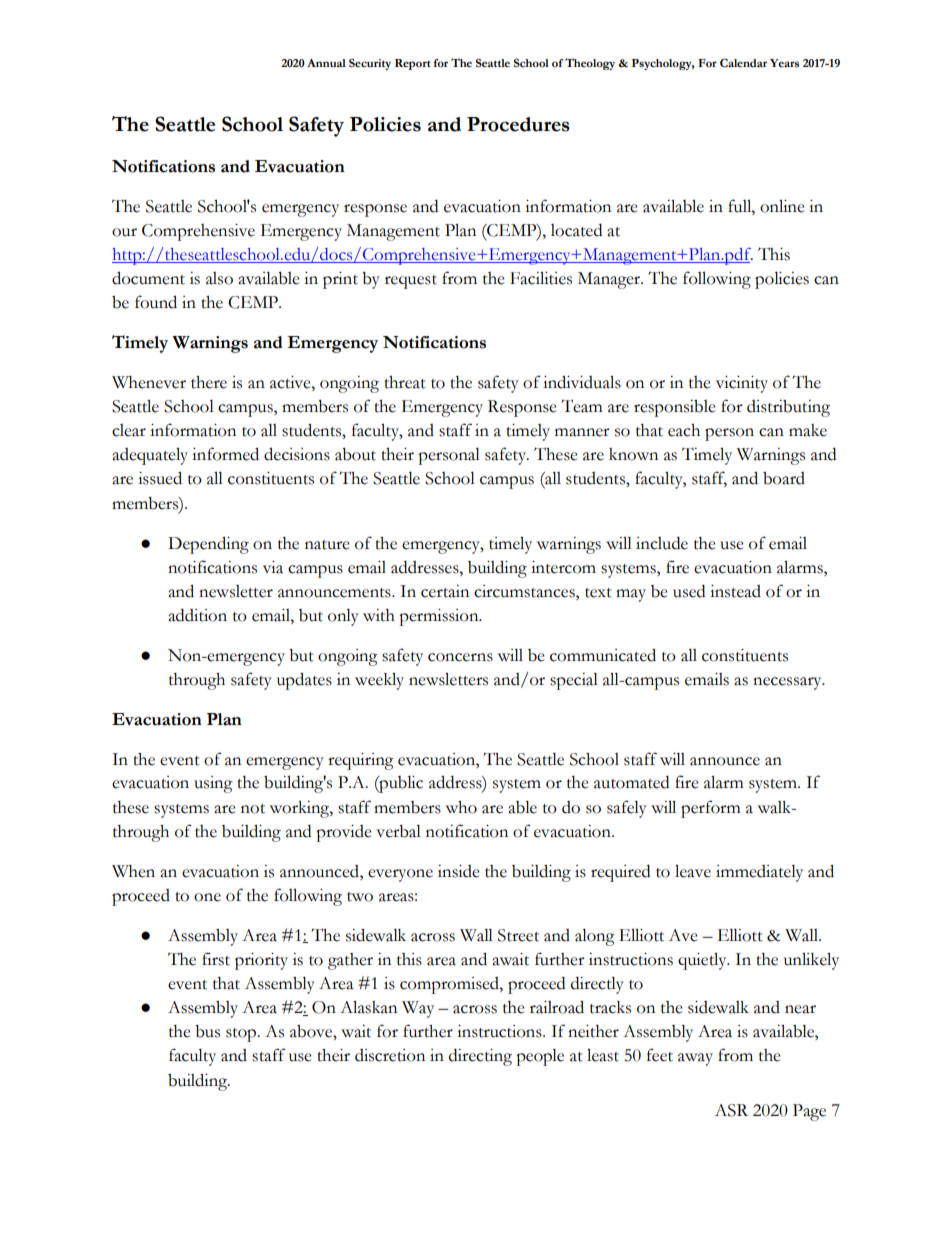 The image size is (952, 1233). I want to click on threat, so click(405, 382).
